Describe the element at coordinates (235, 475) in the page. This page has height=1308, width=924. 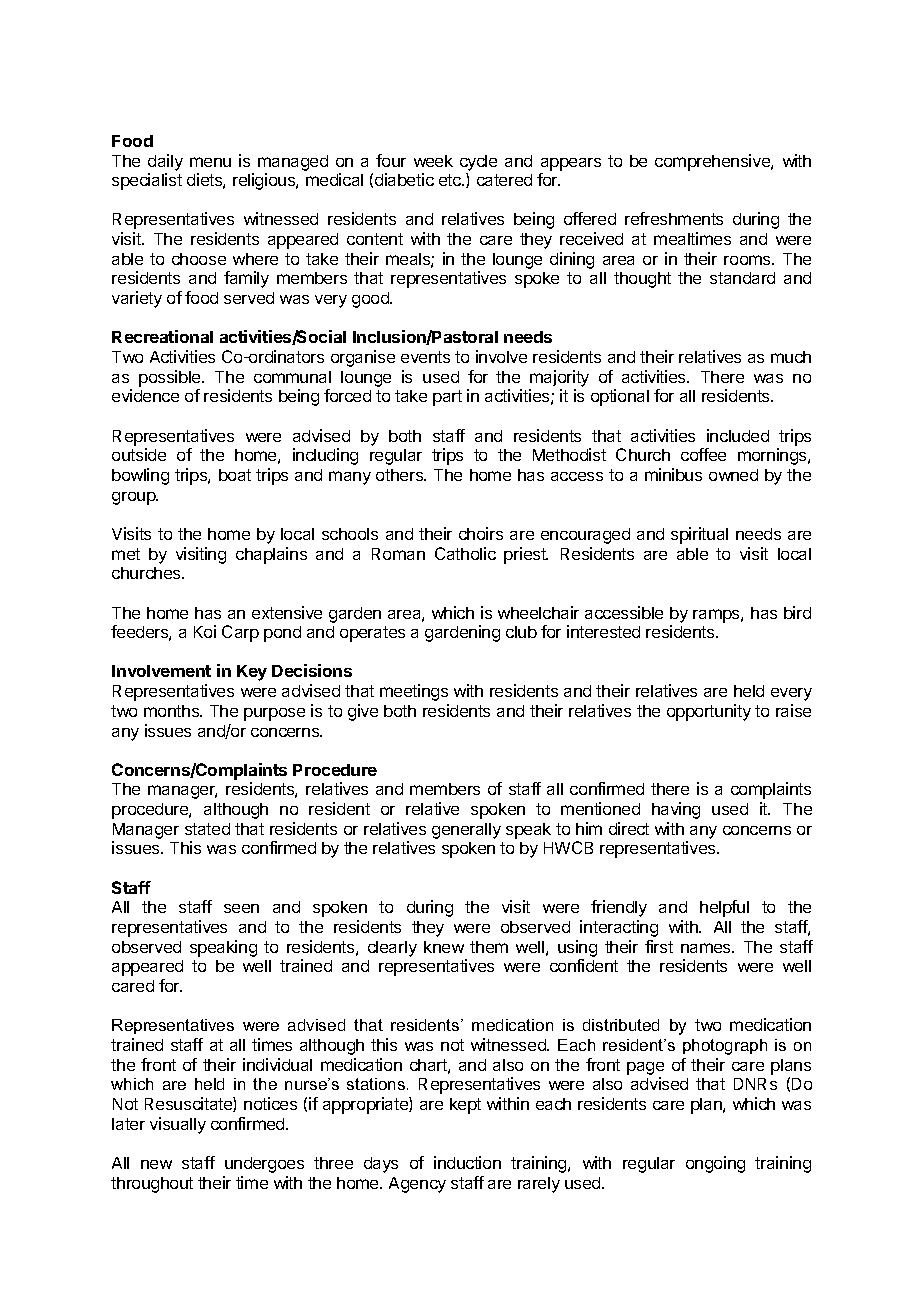
I see `boat` at that location.
